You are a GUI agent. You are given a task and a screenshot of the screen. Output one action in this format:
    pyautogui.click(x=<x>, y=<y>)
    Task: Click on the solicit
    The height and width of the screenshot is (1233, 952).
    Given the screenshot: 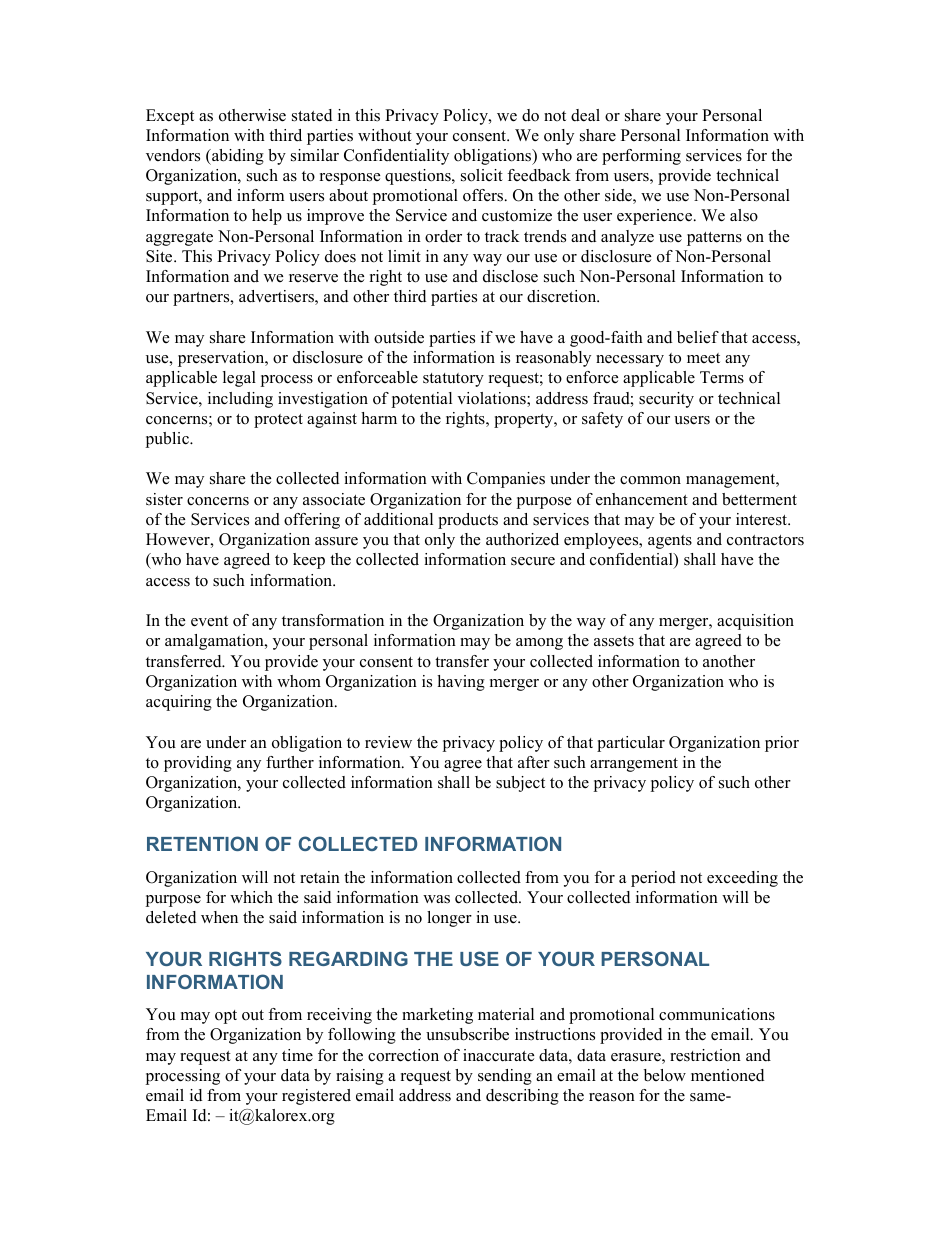 What is the action you would take?
    pyautogui.click(x=482, y=175)
